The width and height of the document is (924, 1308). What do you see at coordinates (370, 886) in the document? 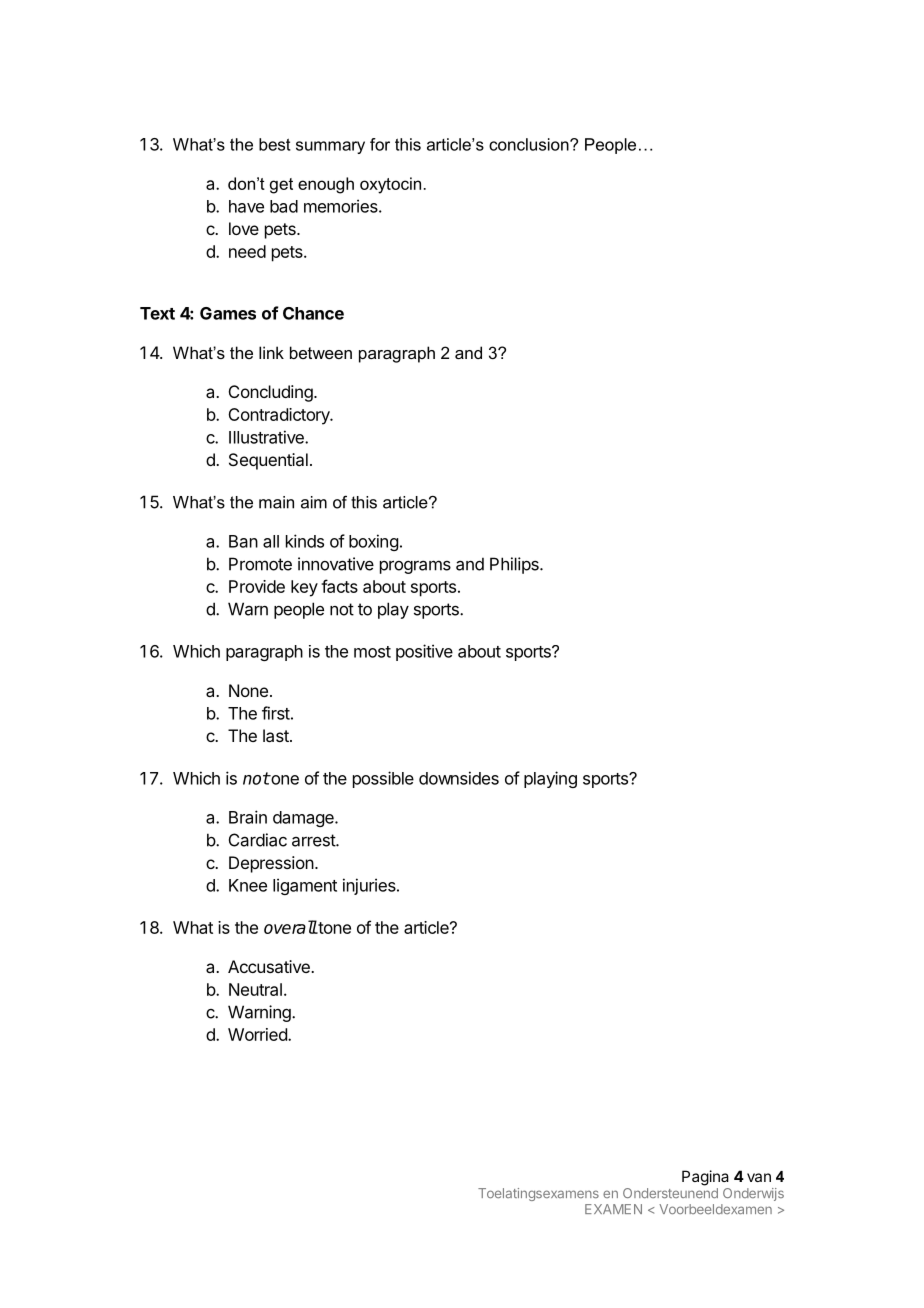
I see `injuries` at bounding box center [370, 886].
